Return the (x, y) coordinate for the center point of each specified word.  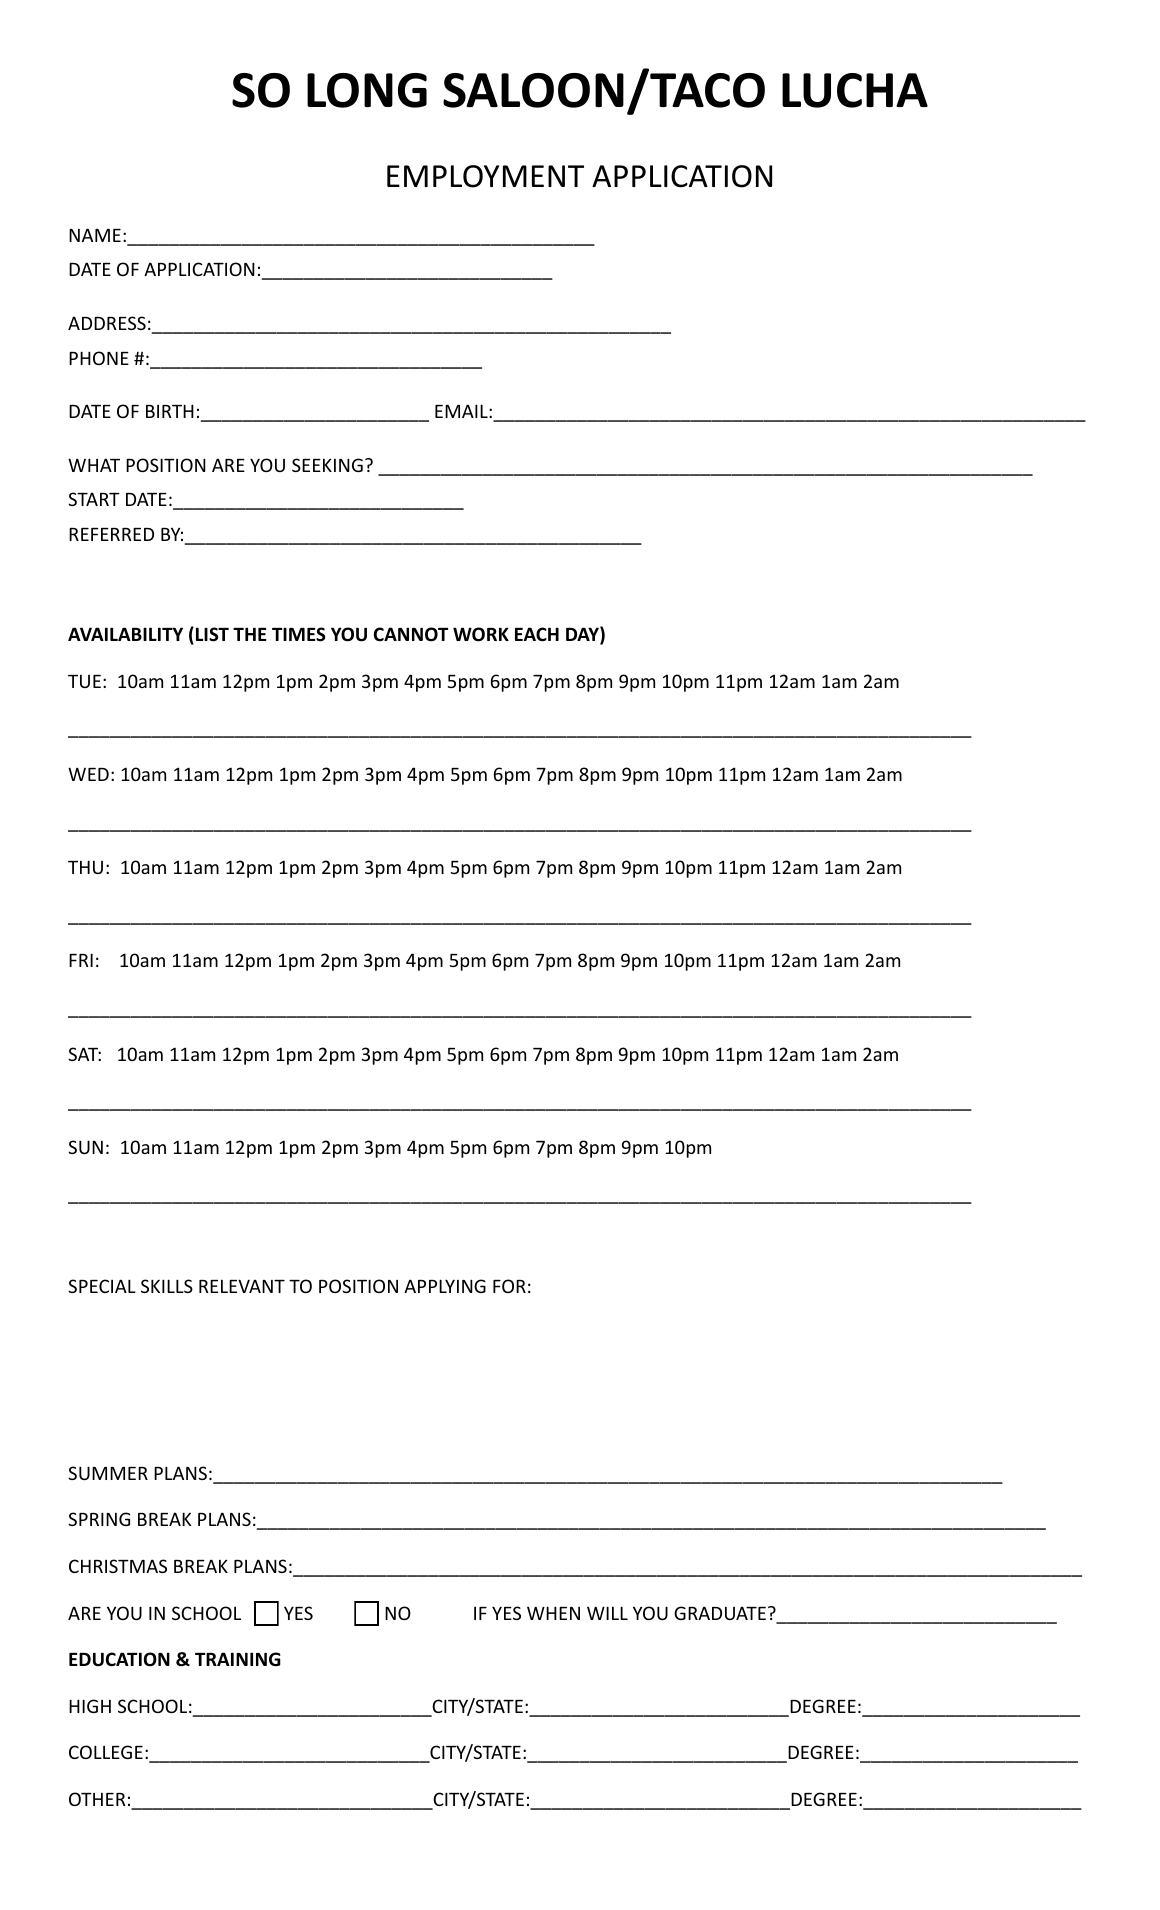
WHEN (553, 1613)
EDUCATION (119, 1659)
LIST (212, 634)
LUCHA (855, 90)
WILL (607, 1613)
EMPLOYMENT (485, 176)
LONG (367, 90)
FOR (509, 1286)
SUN (85, 1147)
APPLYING (445, 1286)
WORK (481, 634)
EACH (537, 634)
